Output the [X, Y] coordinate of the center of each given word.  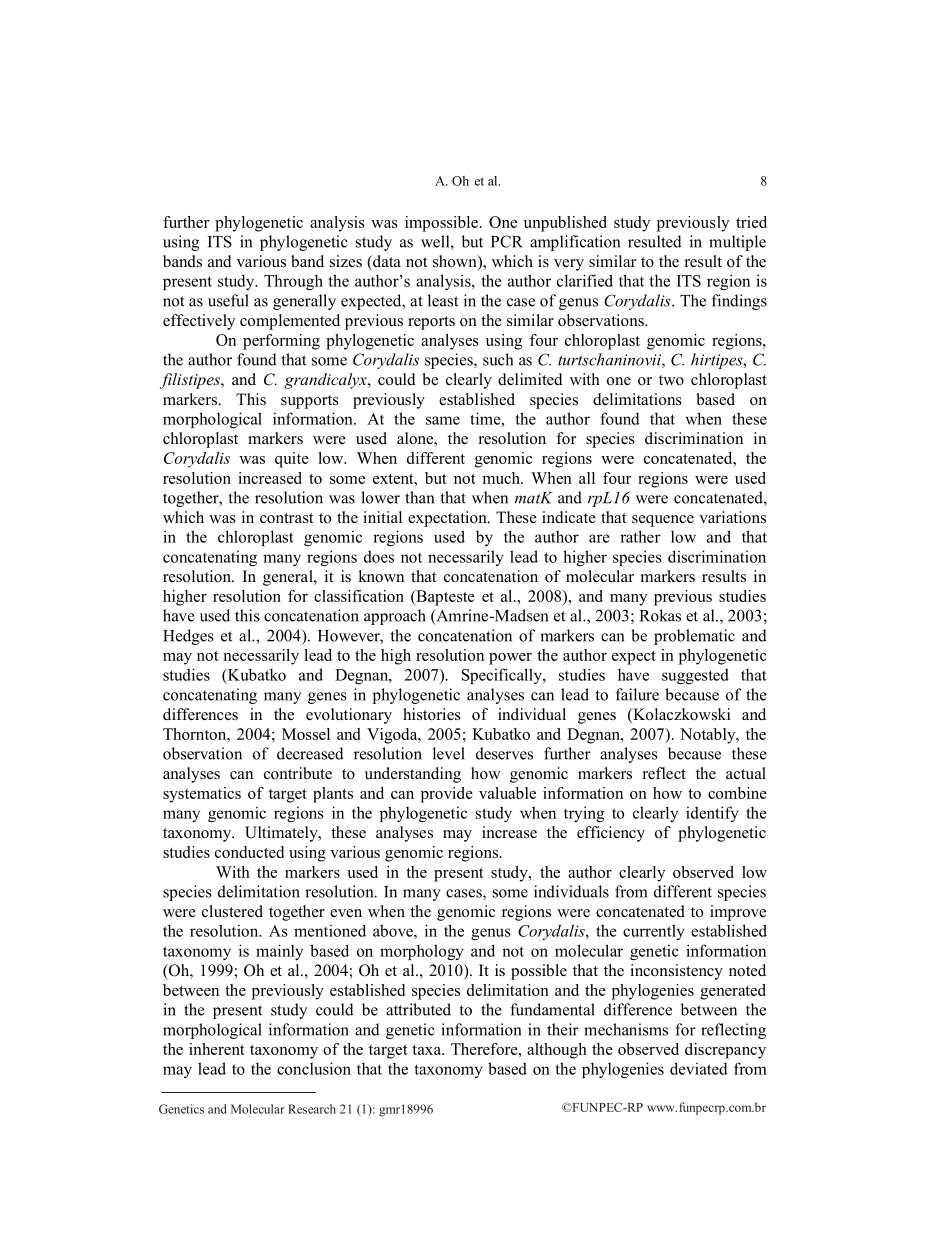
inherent [217, 1049]
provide [447, 795]
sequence [663, 521]
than [419, 497]
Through [293, 282]
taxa [427, 1050]
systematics [202, 795]
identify [712, 814]
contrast [286, 518]
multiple [737, 243]
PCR [507, 241]
